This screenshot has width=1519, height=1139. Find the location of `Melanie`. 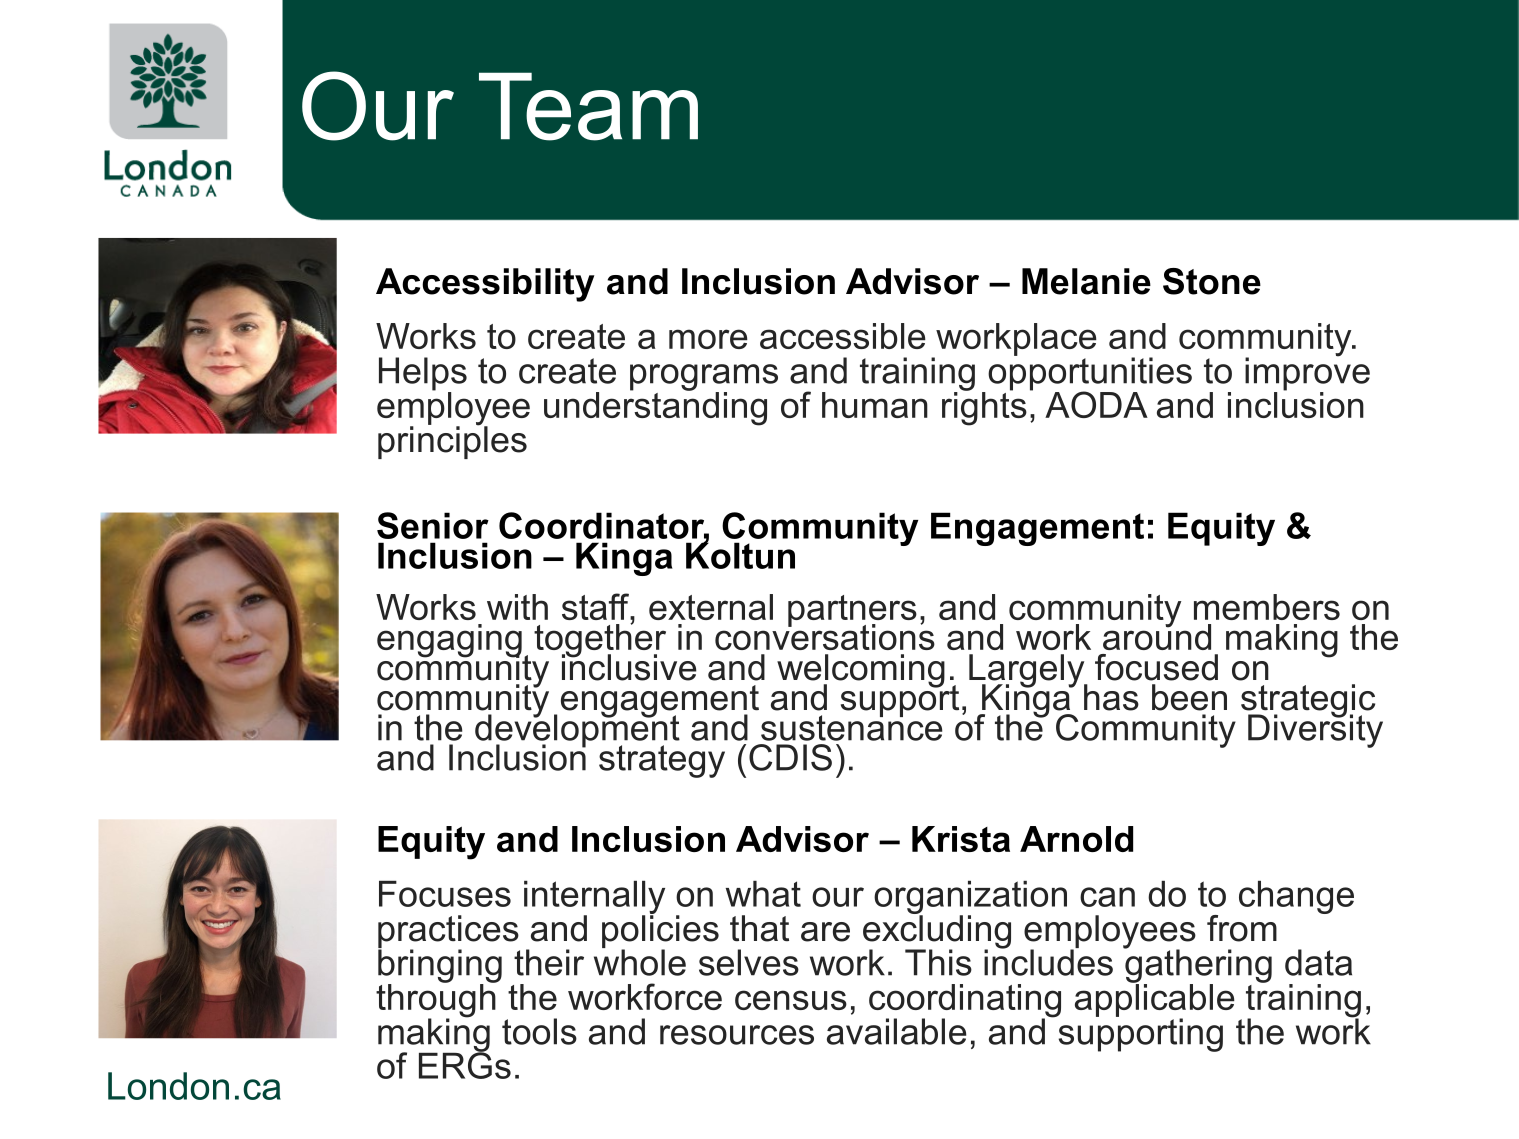

Melanie is located at coordinates (1086, 281).
